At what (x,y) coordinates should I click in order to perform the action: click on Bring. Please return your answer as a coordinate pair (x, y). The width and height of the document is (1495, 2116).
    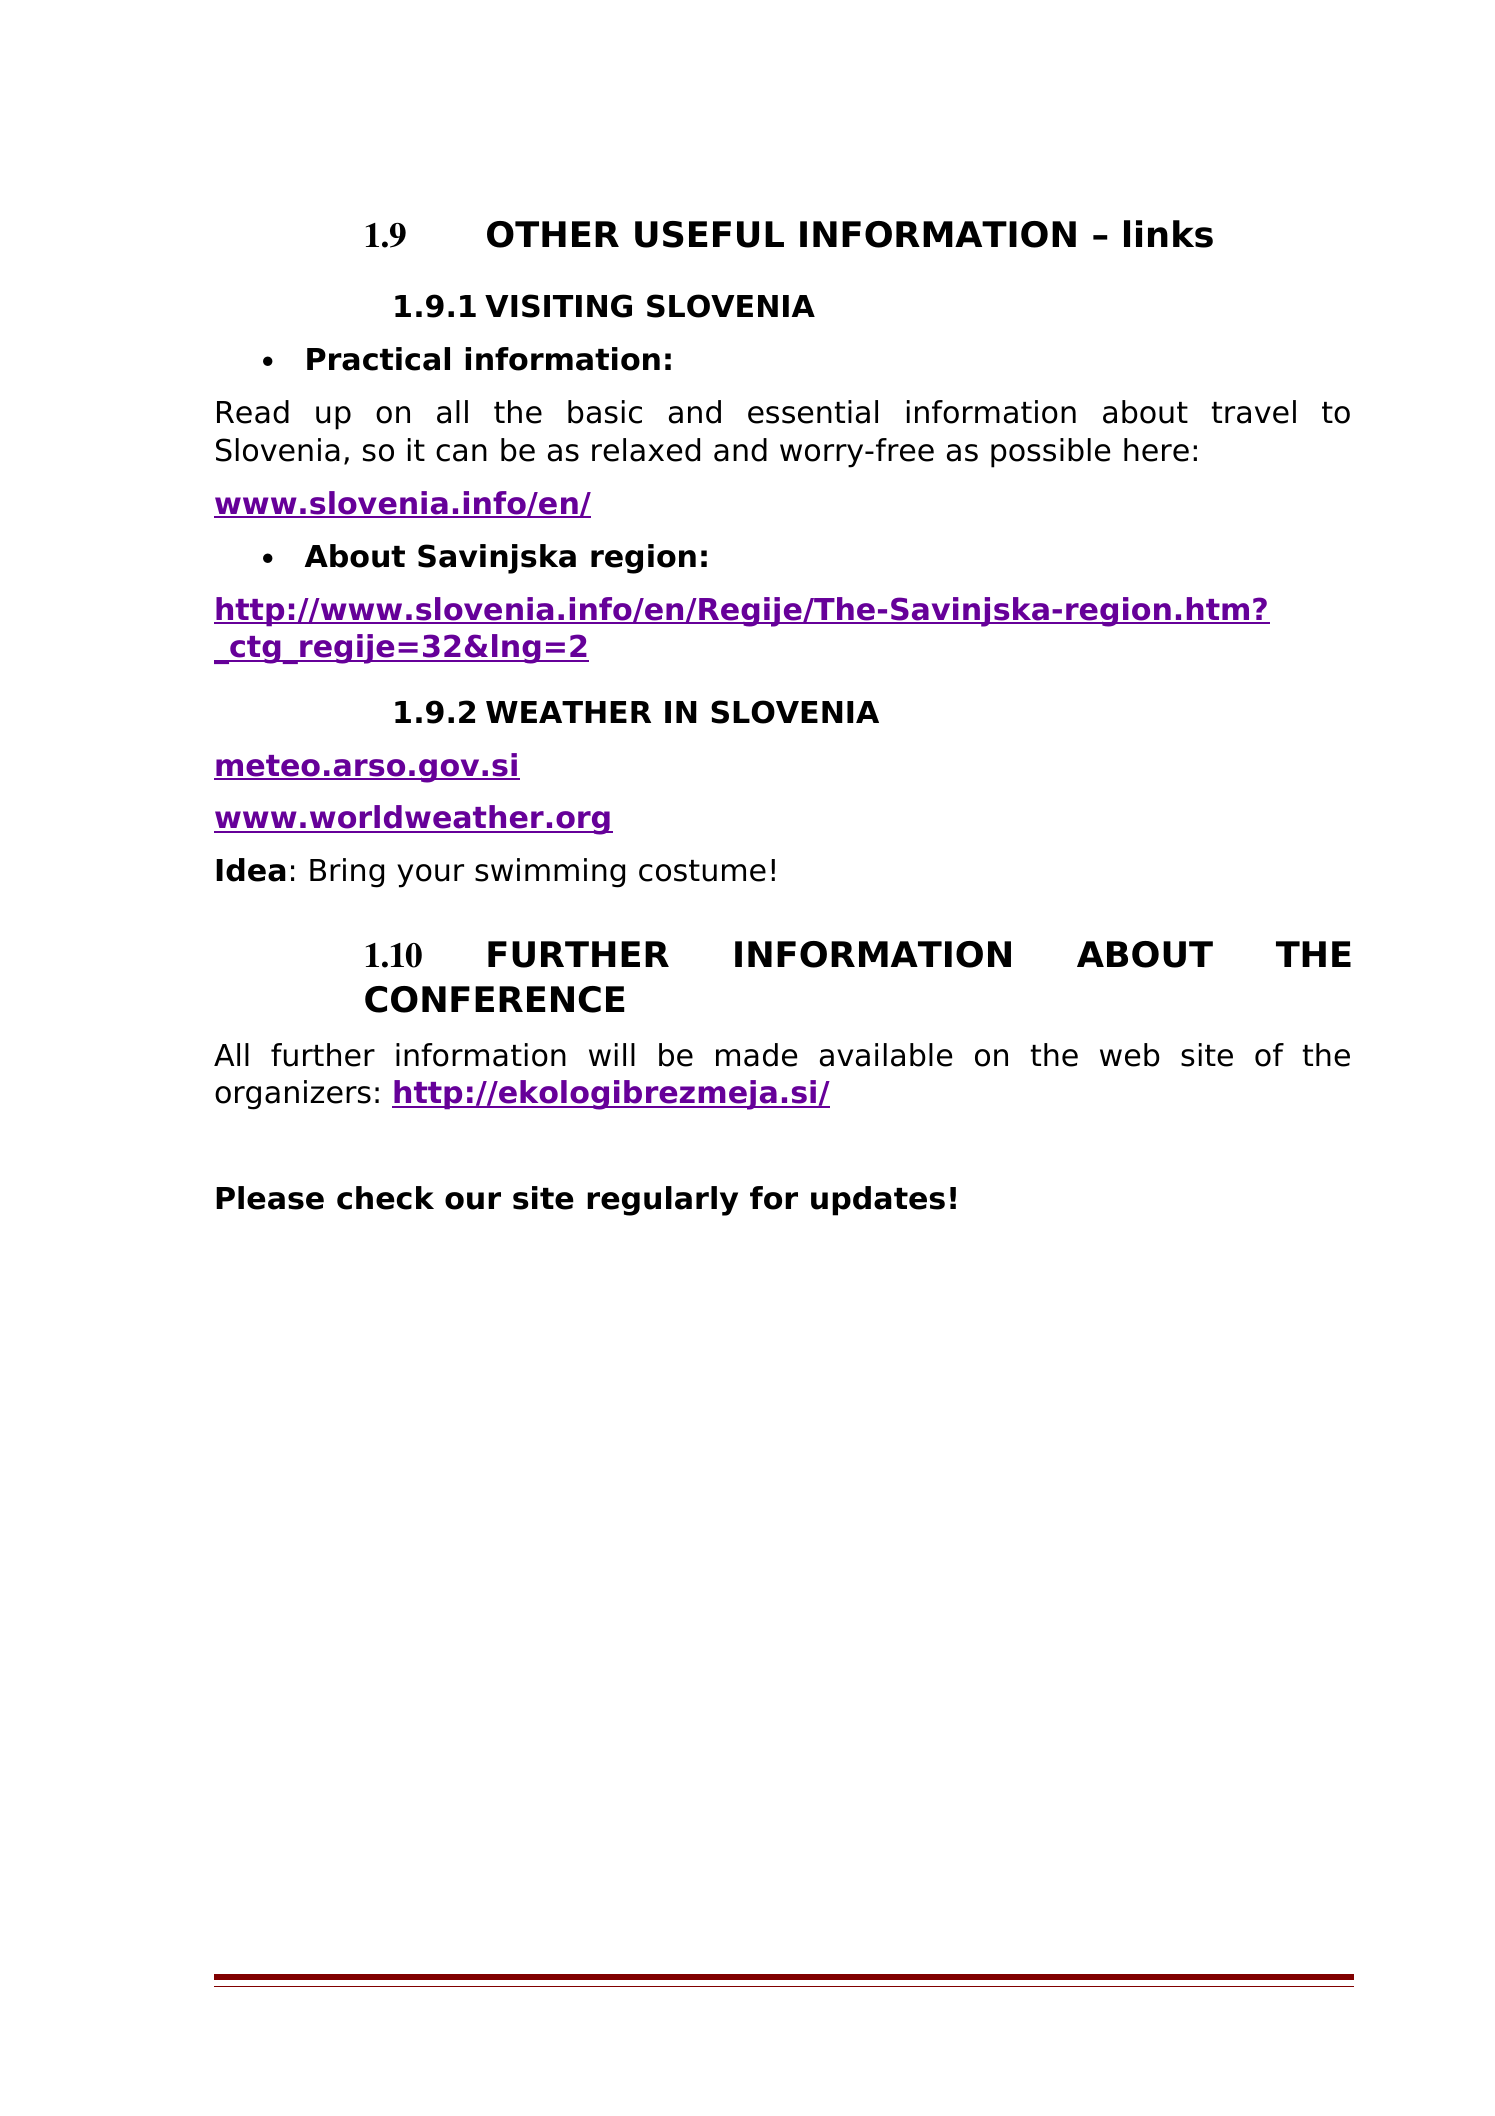
    Looking at the image, I should click on (347, 873).
